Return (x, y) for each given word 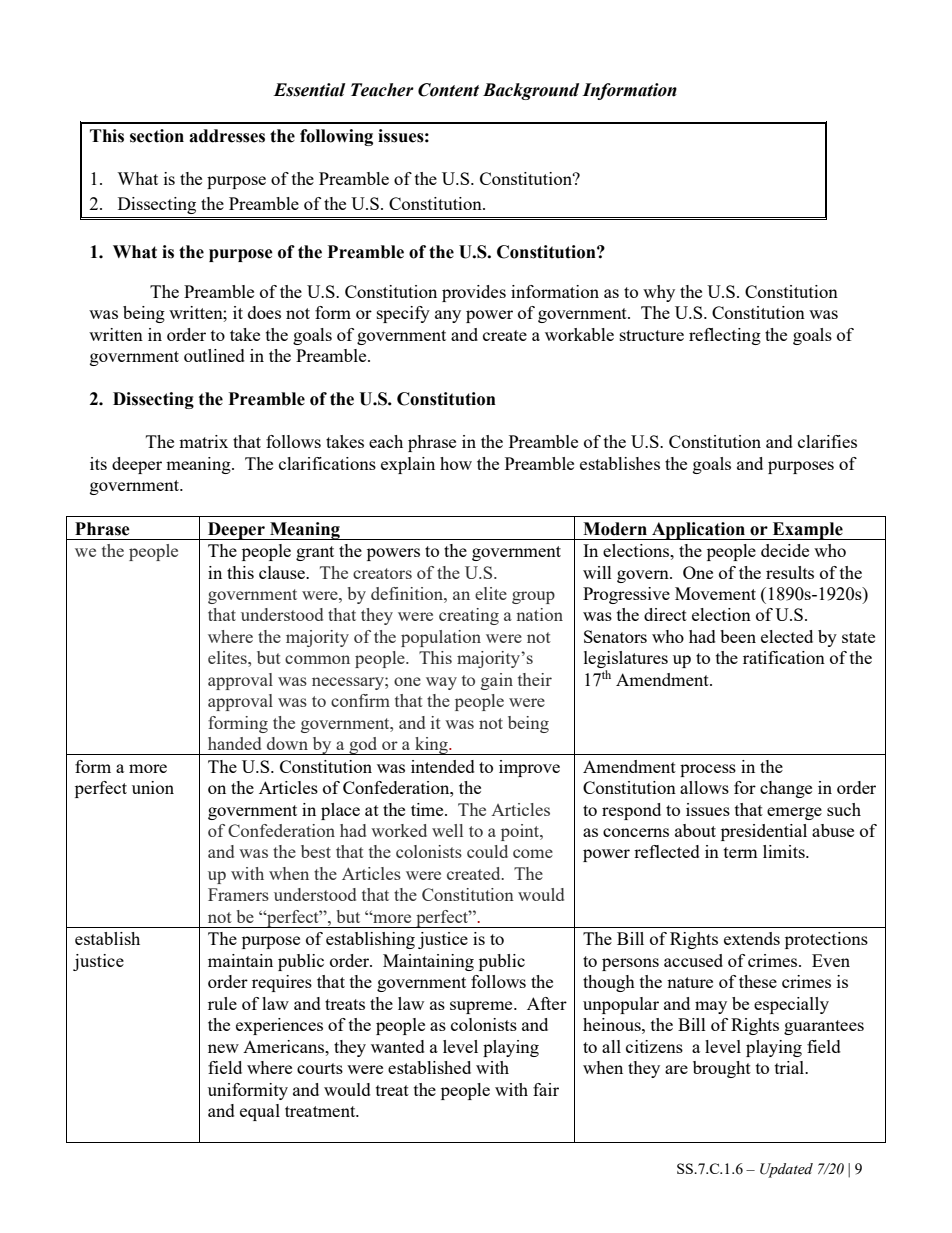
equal (260, 1112)
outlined (214, 355)
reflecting (725, 336)
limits (785, 851)
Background (531, 91)
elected (787, 636)
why (659, 293)
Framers (238, 894)
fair (546, 1089)
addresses (227, 136)
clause (283, 572)
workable (579, 334)
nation (539, 614)
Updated (786, 1170)
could (487, 851)
